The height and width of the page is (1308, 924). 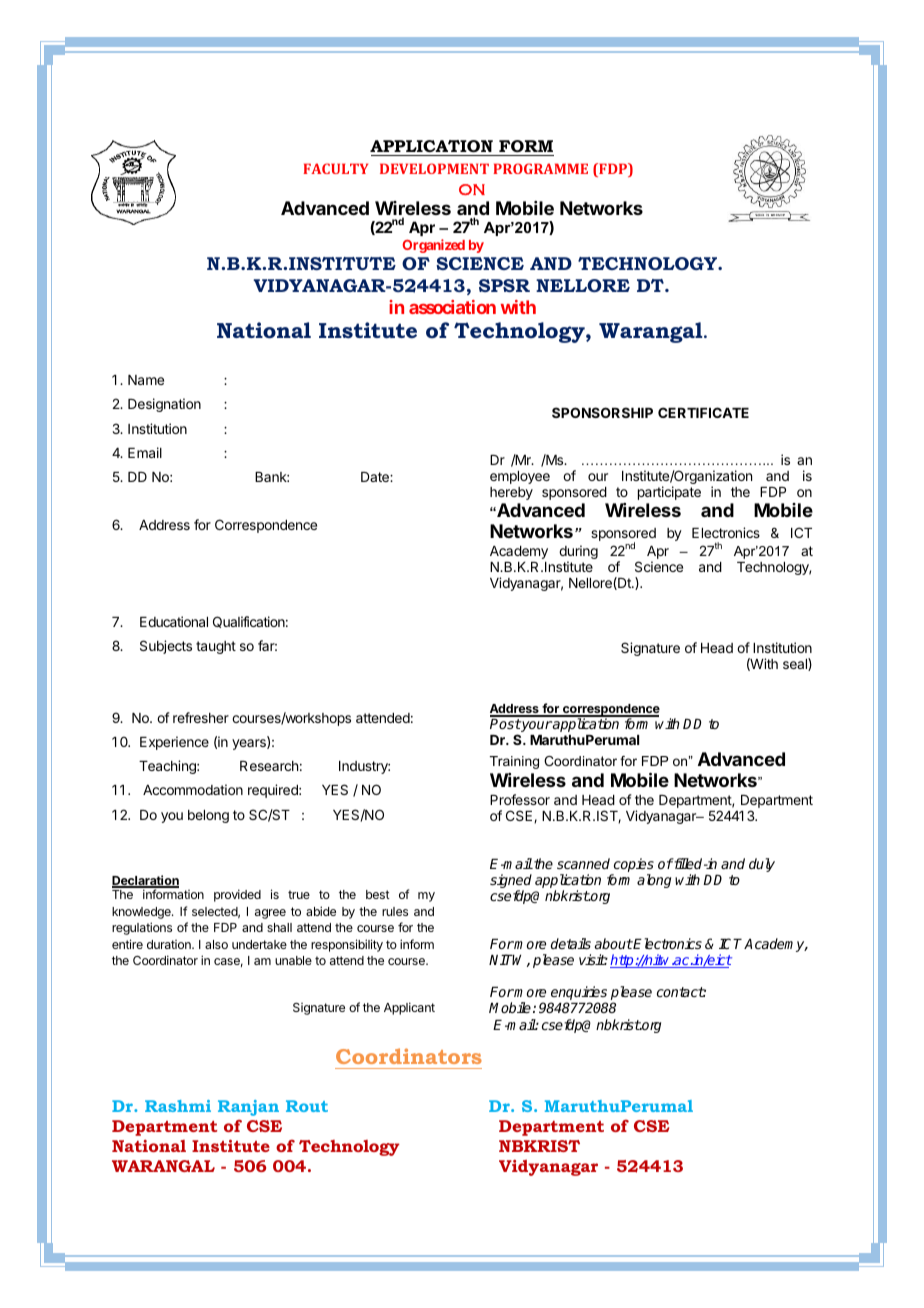 I want to click on about, so click(x=614, y=943).
